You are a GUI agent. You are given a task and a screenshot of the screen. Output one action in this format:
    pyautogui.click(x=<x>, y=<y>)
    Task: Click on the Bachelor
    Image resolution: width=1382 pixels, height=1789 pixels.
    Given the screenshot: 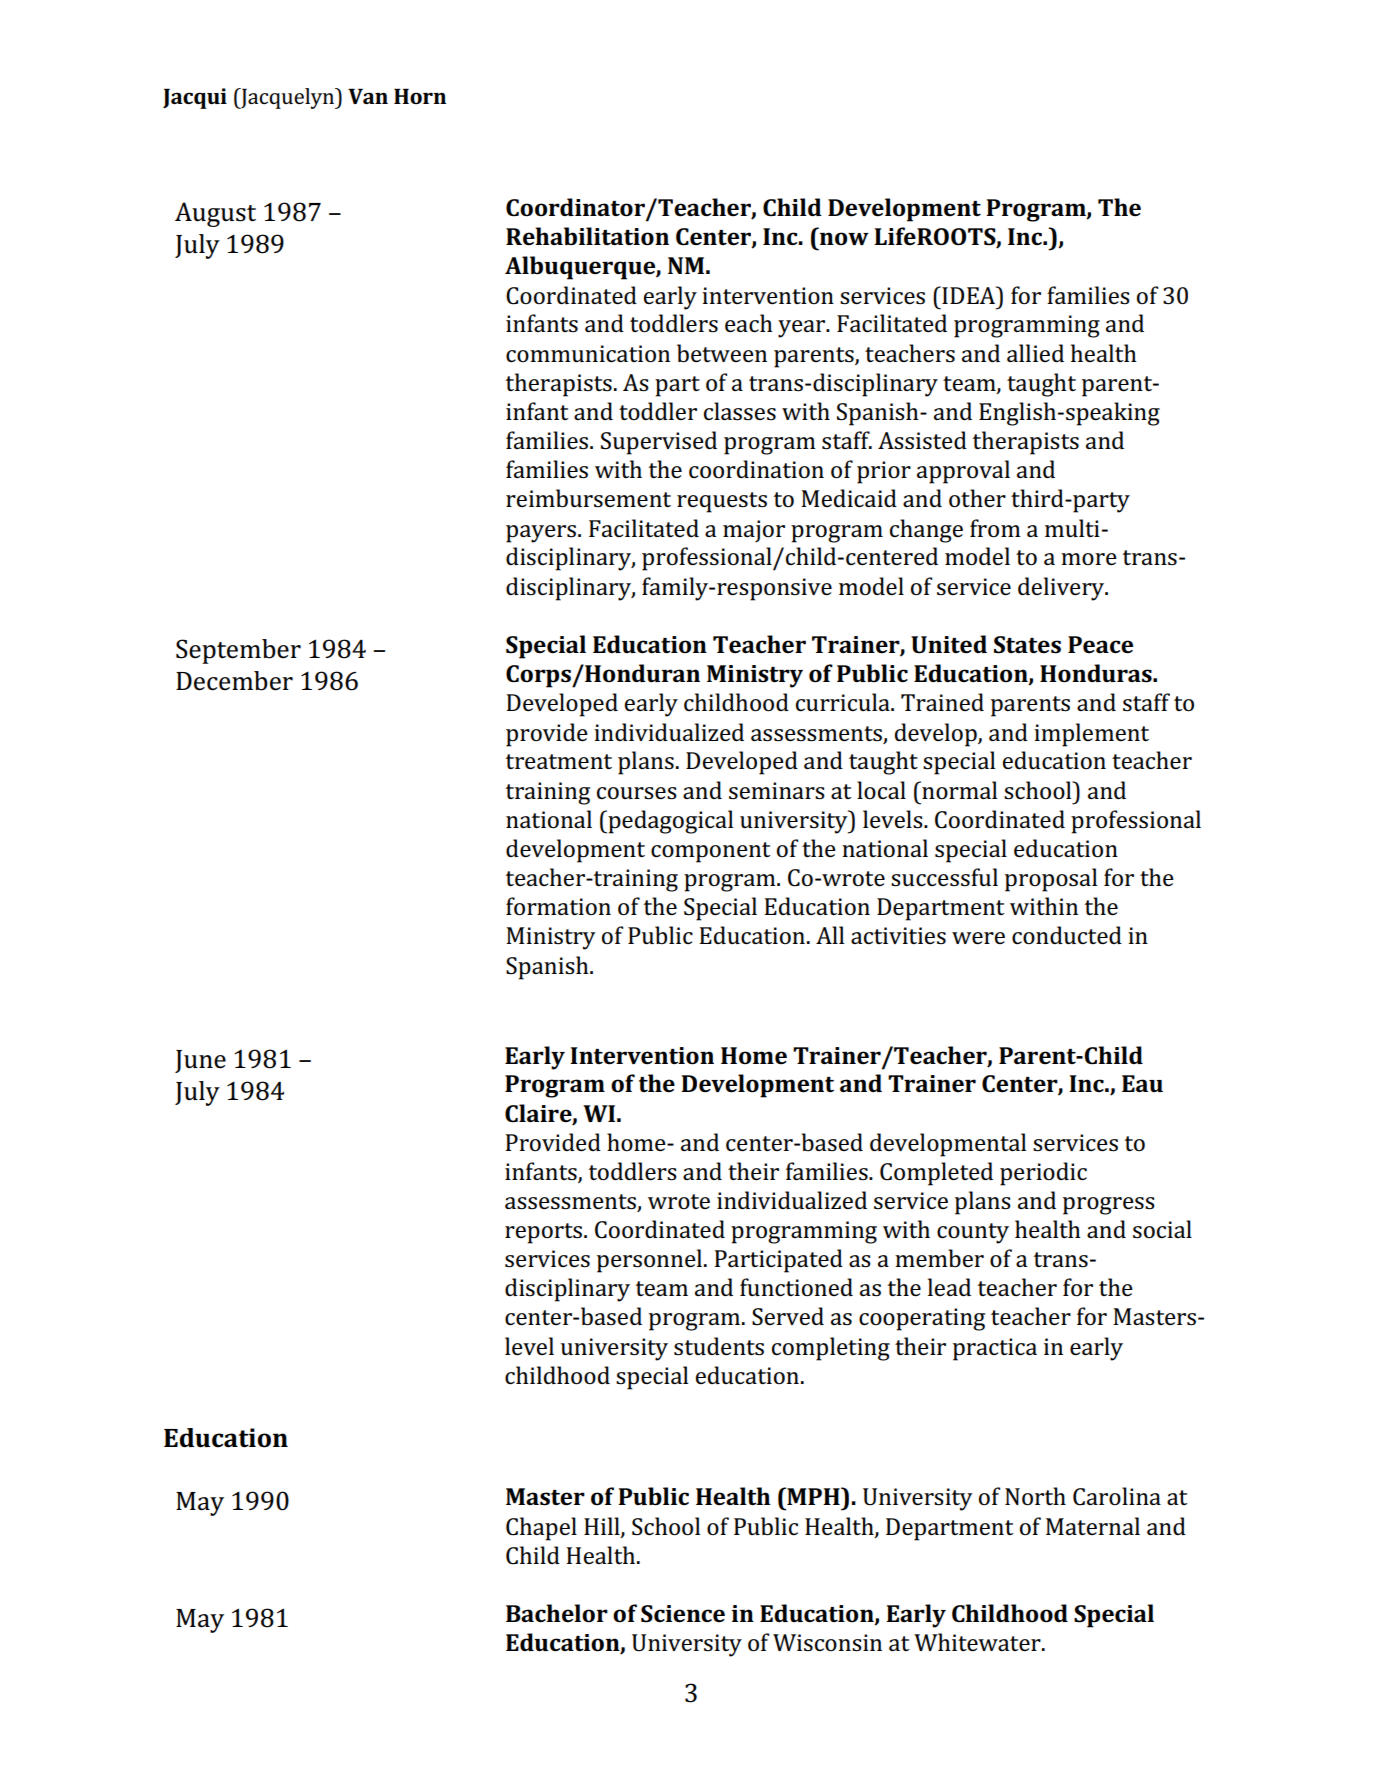 What is the action you would take?
    pyautogui.click(x=557, y=1613)
